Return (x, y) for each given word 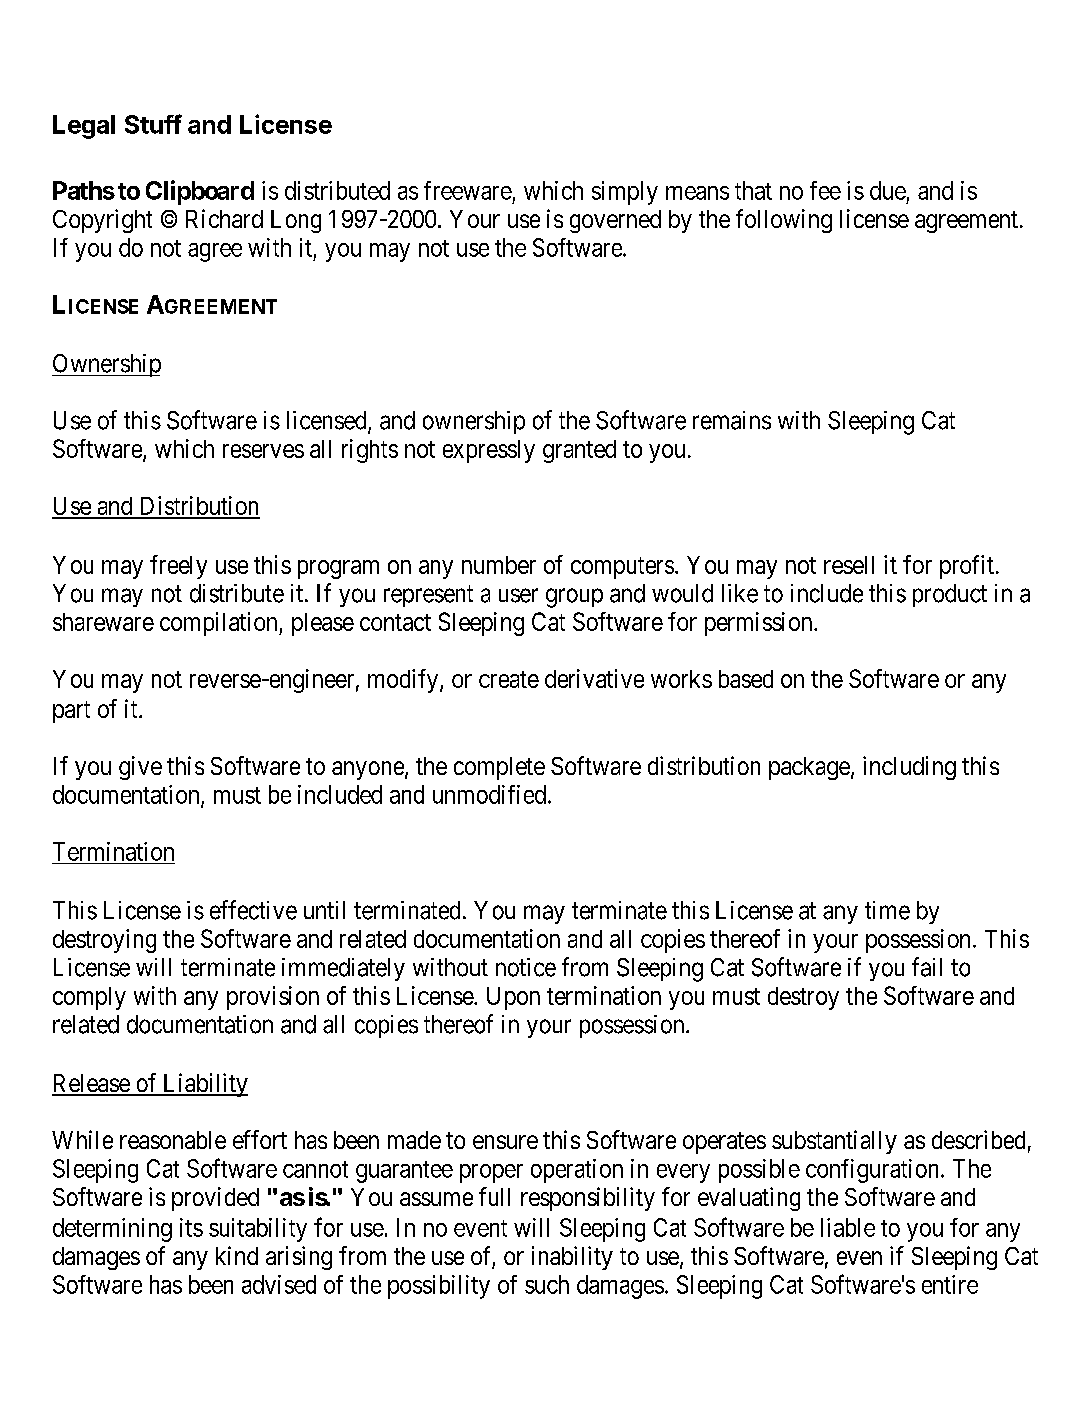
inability (572, 1258)
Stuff (153, 124)
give (140, 768)
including (909, 768)
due (888, 190)
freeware (468, 190)
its (191, 1227)
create (509, 679)
